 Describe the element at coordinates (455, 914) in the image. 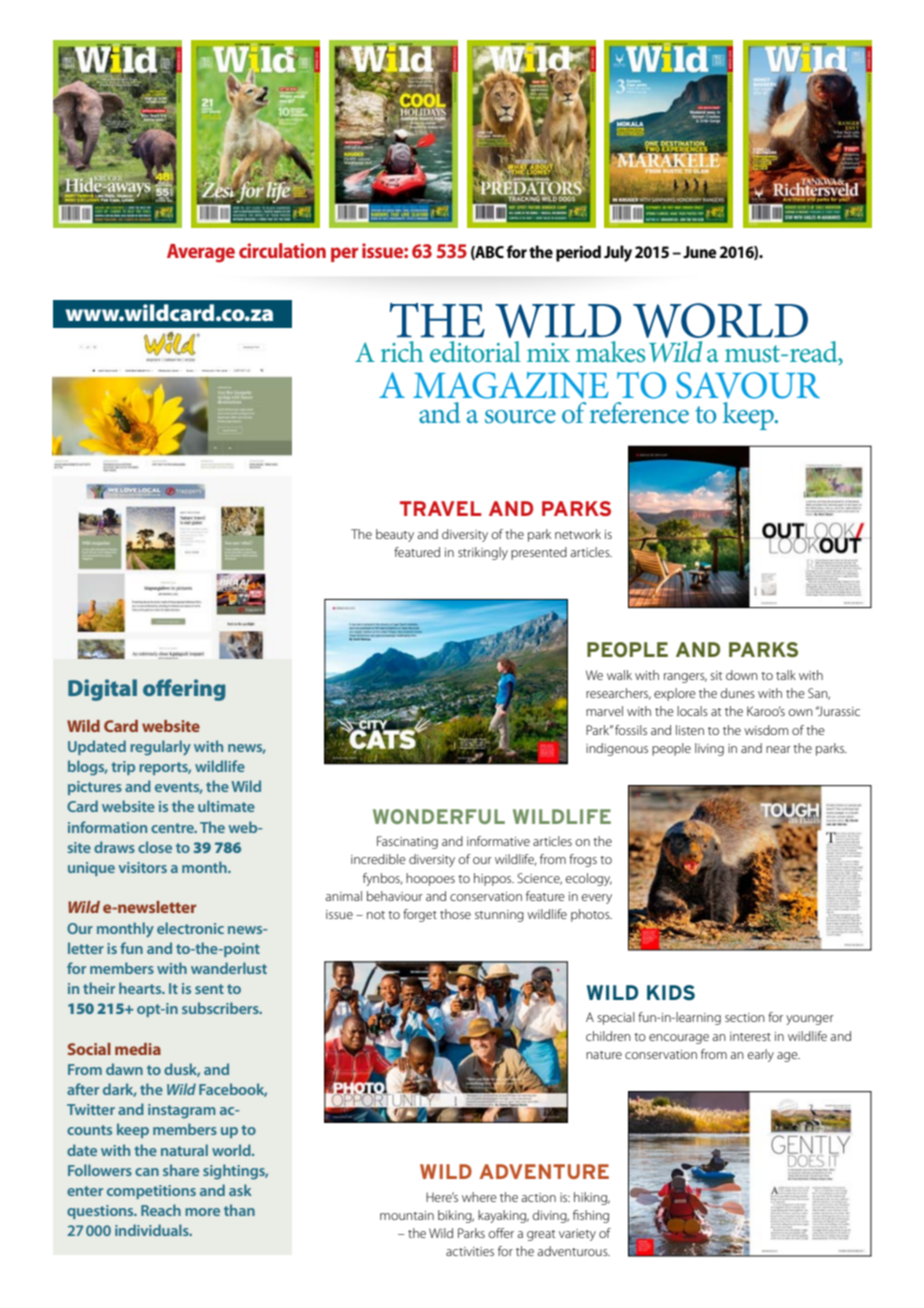

I see `those` at that location.
